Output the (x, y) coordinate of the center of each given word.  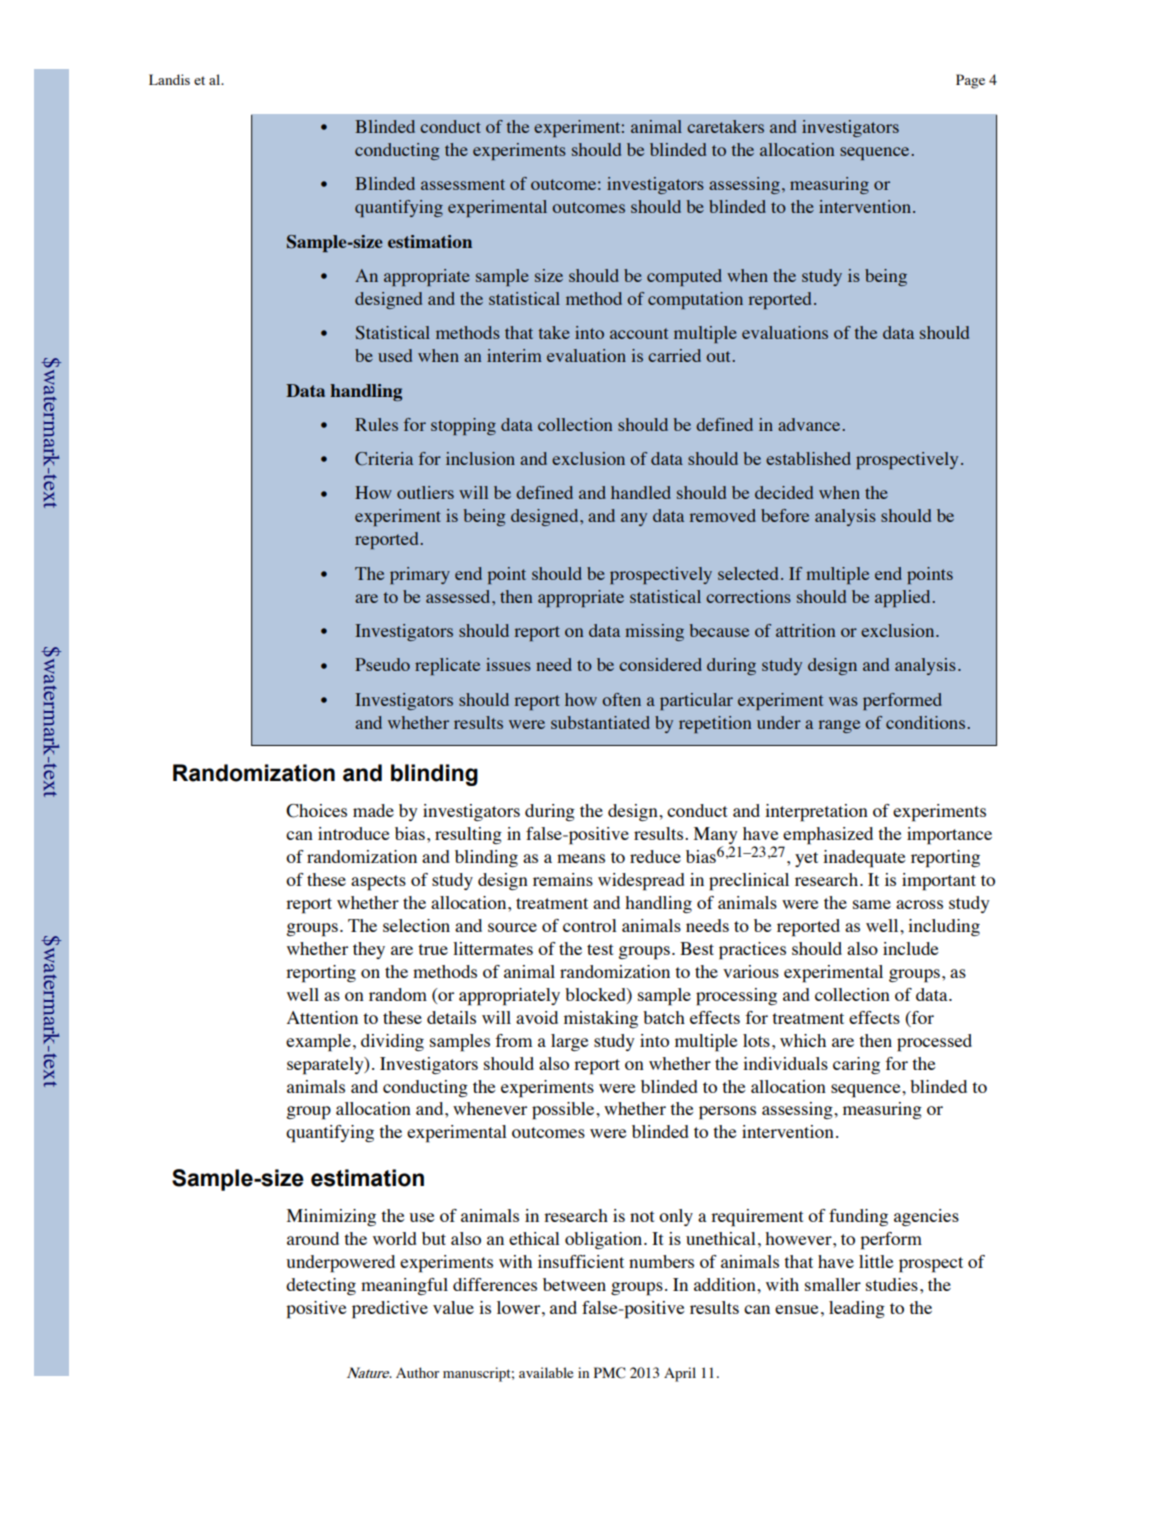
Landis (169, 79)
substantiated (600, 722)
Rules (376, 424)
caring (856, 1065)
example (318, 1043)
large (569, 1042)
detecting (321, 1286)
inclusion (480, 458)
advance (809, 424)
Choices (316, 811)
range (839, 726)
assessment (463, 184)
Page (970, 81)
